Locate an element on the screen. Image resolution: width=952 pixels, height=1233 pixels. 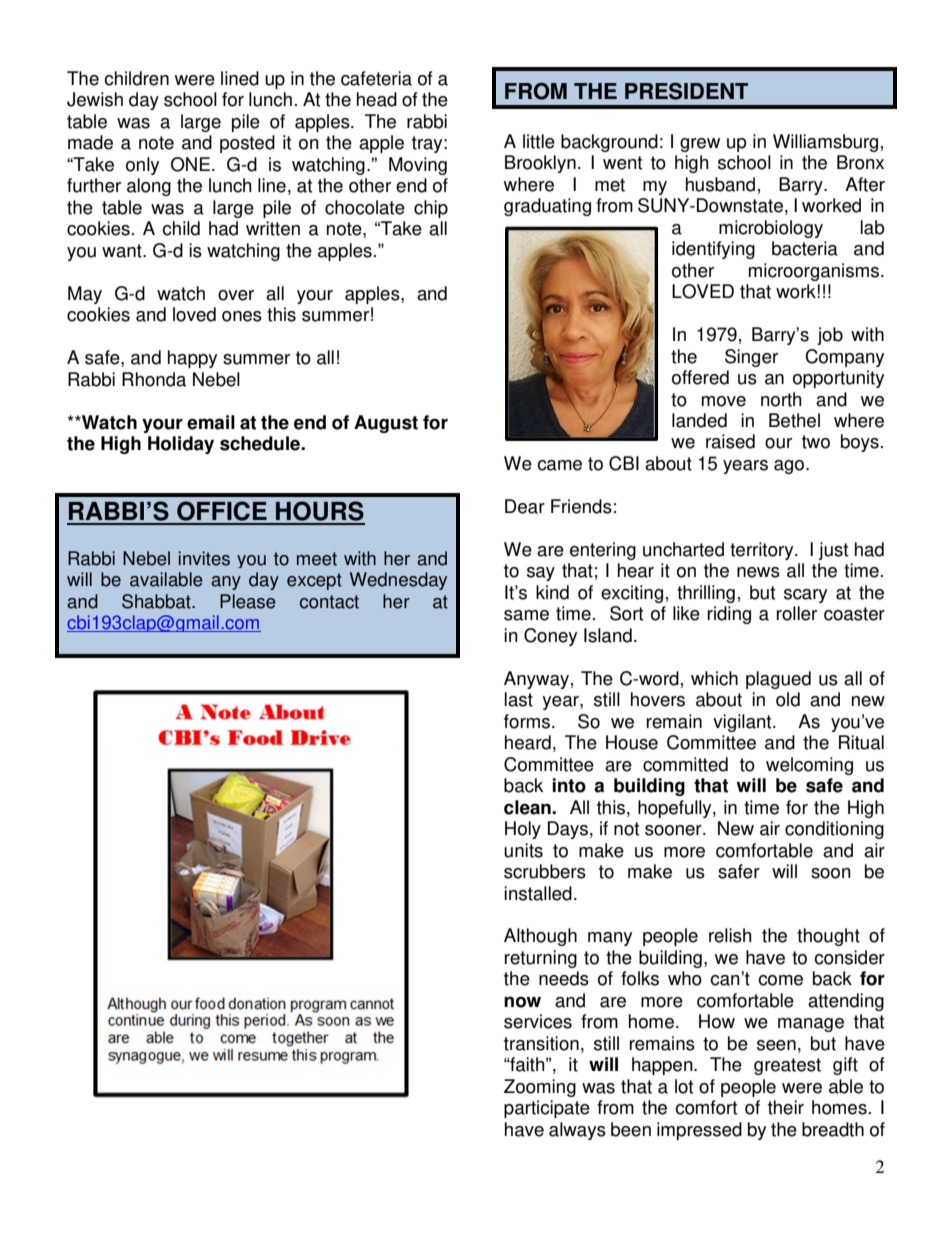
welcoming is located at coordinates (809, 766).
